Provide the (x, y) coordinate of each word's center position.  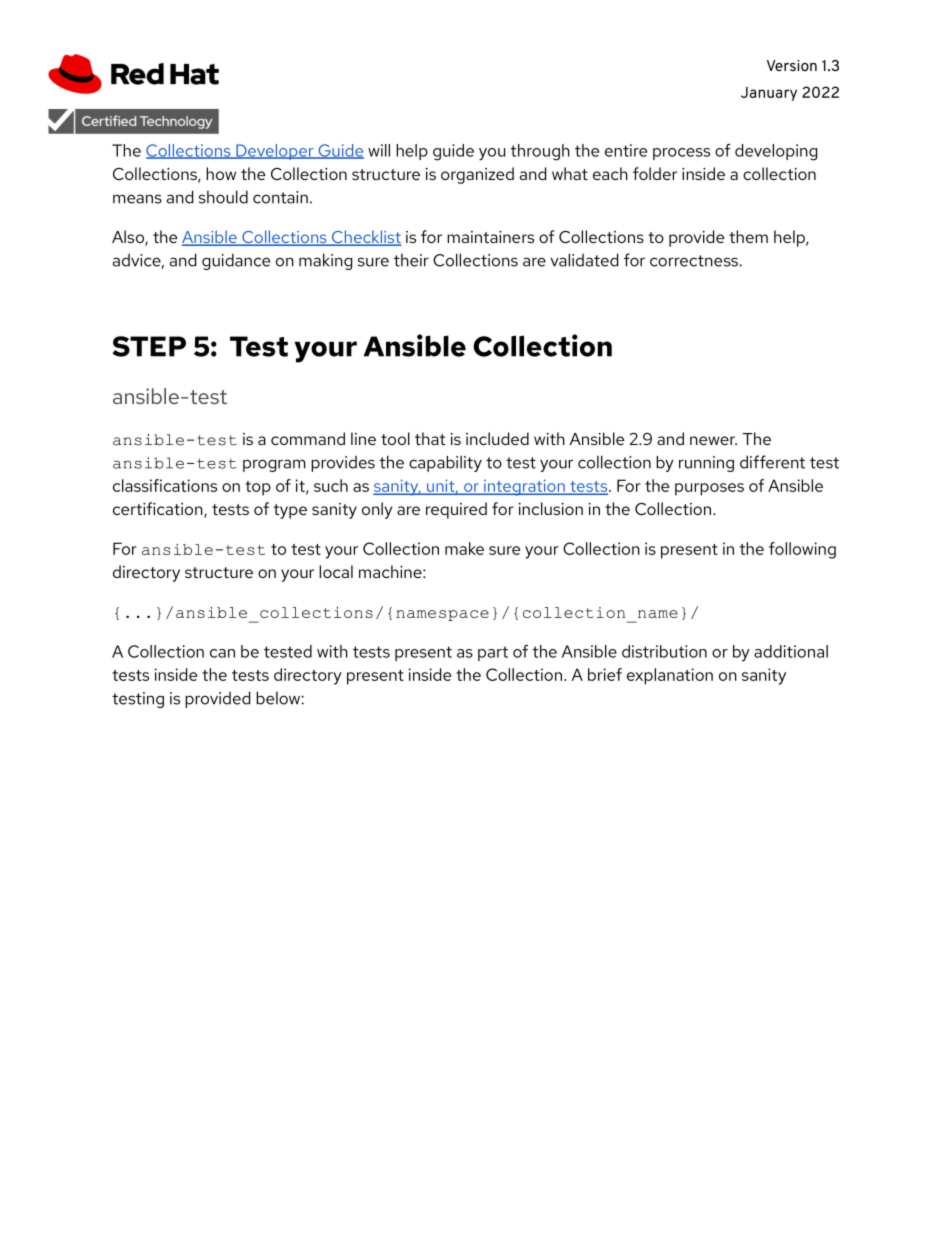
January (769, 94)
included (497, 438)
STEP (149, 346)
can (222, 653)
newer (713, 440)
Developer (275, 152)
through (540, 152)
